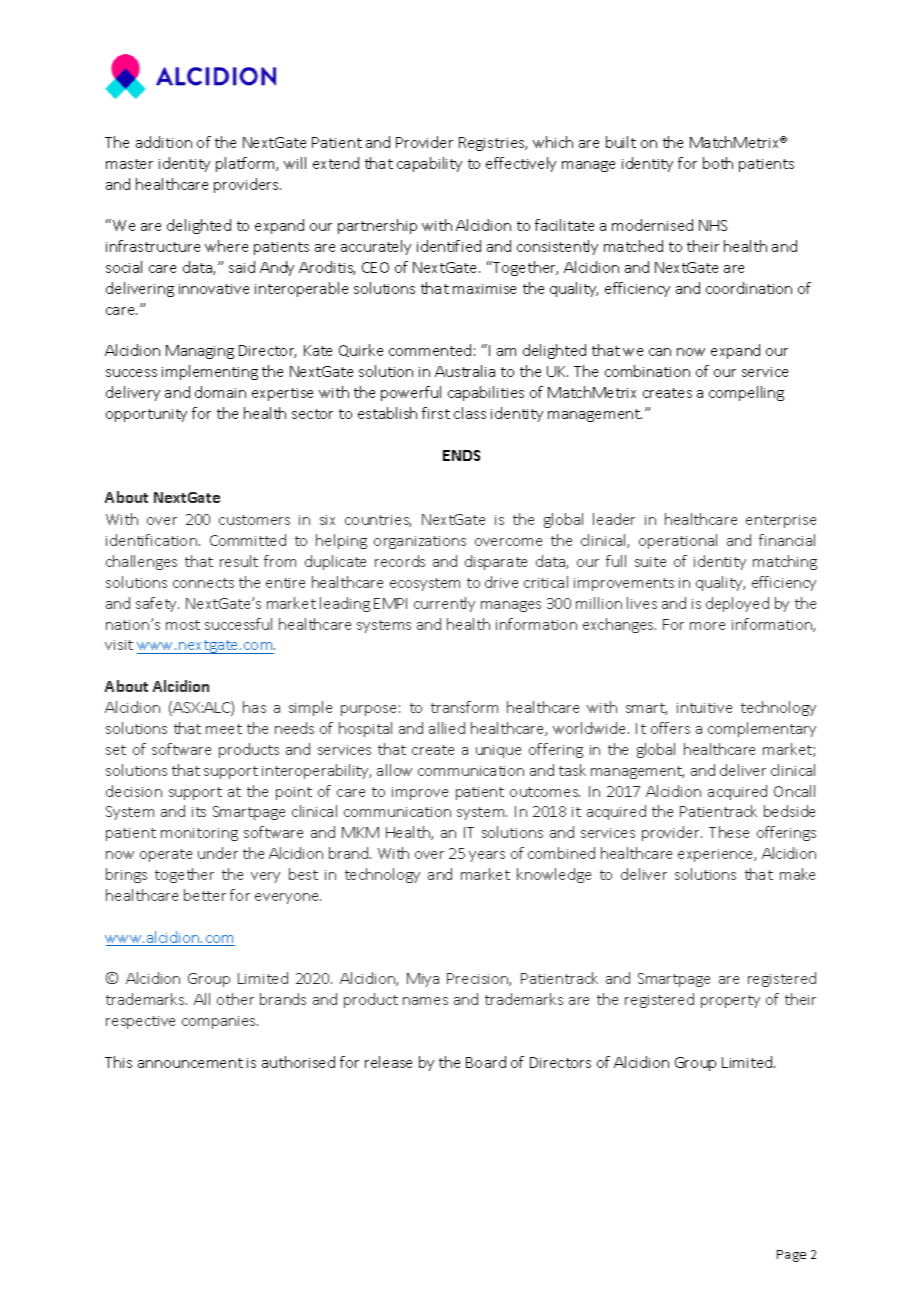 The image size is (924, 1308). I want to click on Managing, so click(200, 352).
